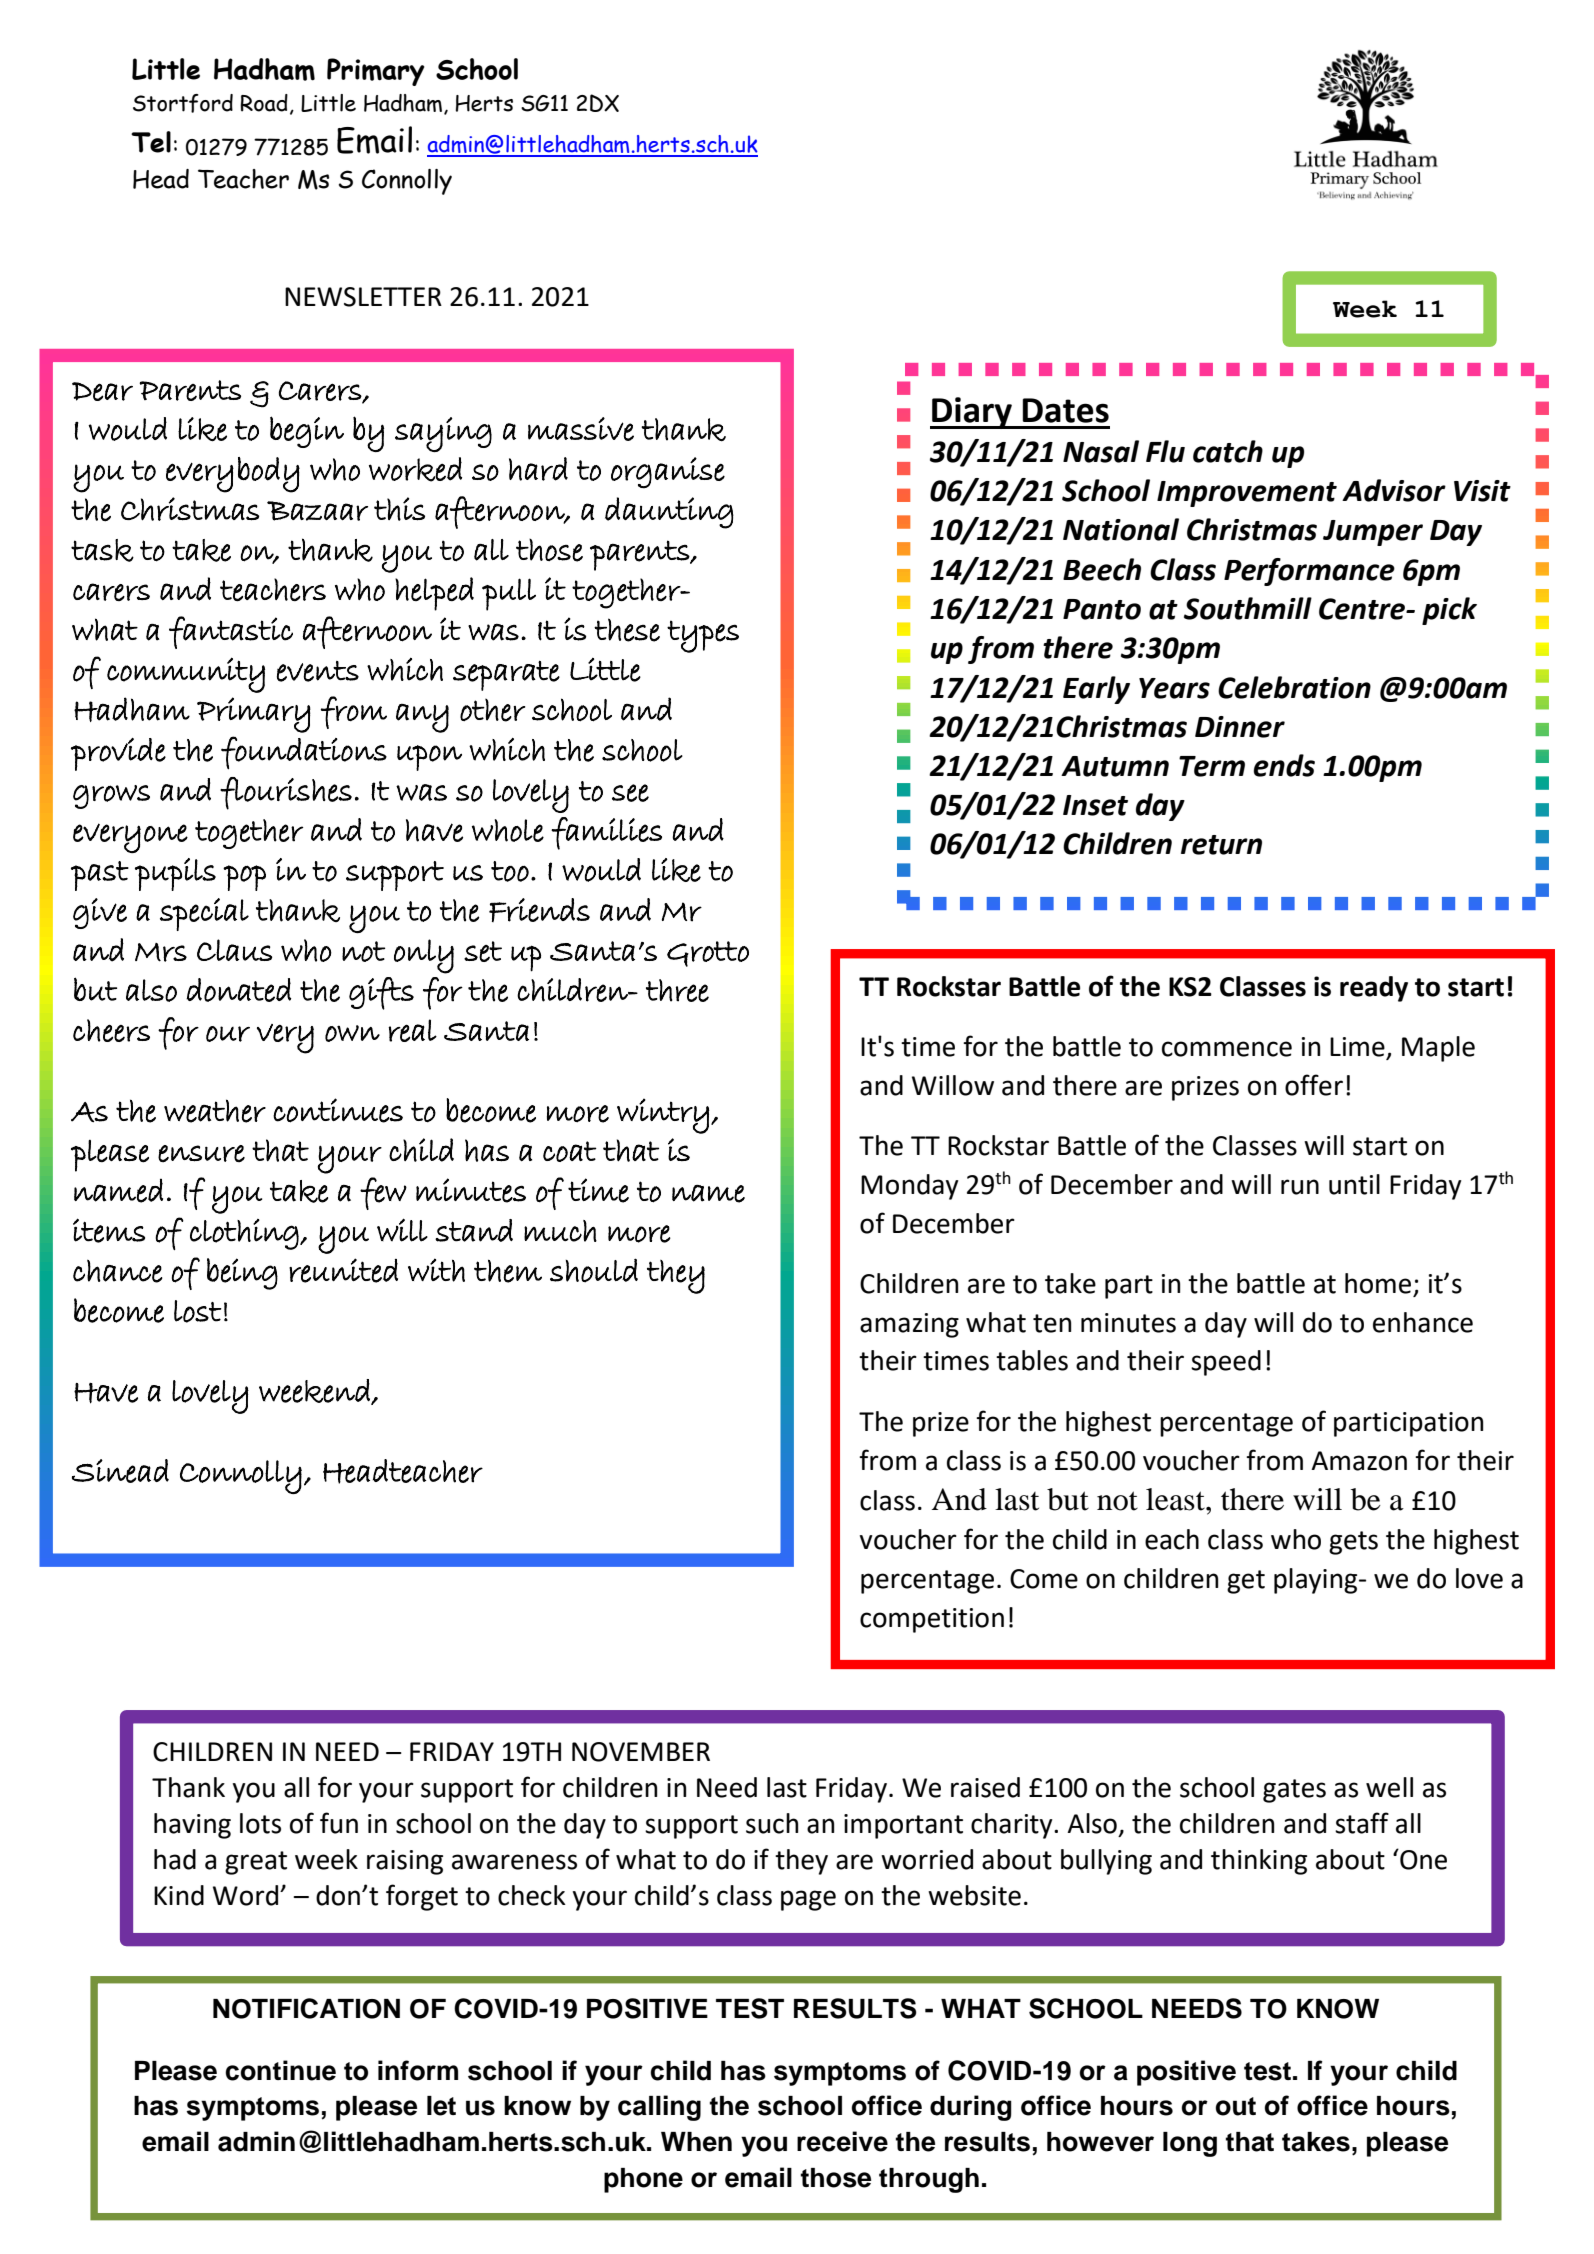 This screenshot has height=2254, width=1594. What do you see at coordinates (630, 793) in the screenshot?
I see `see` at bounding box center [630, 793].
